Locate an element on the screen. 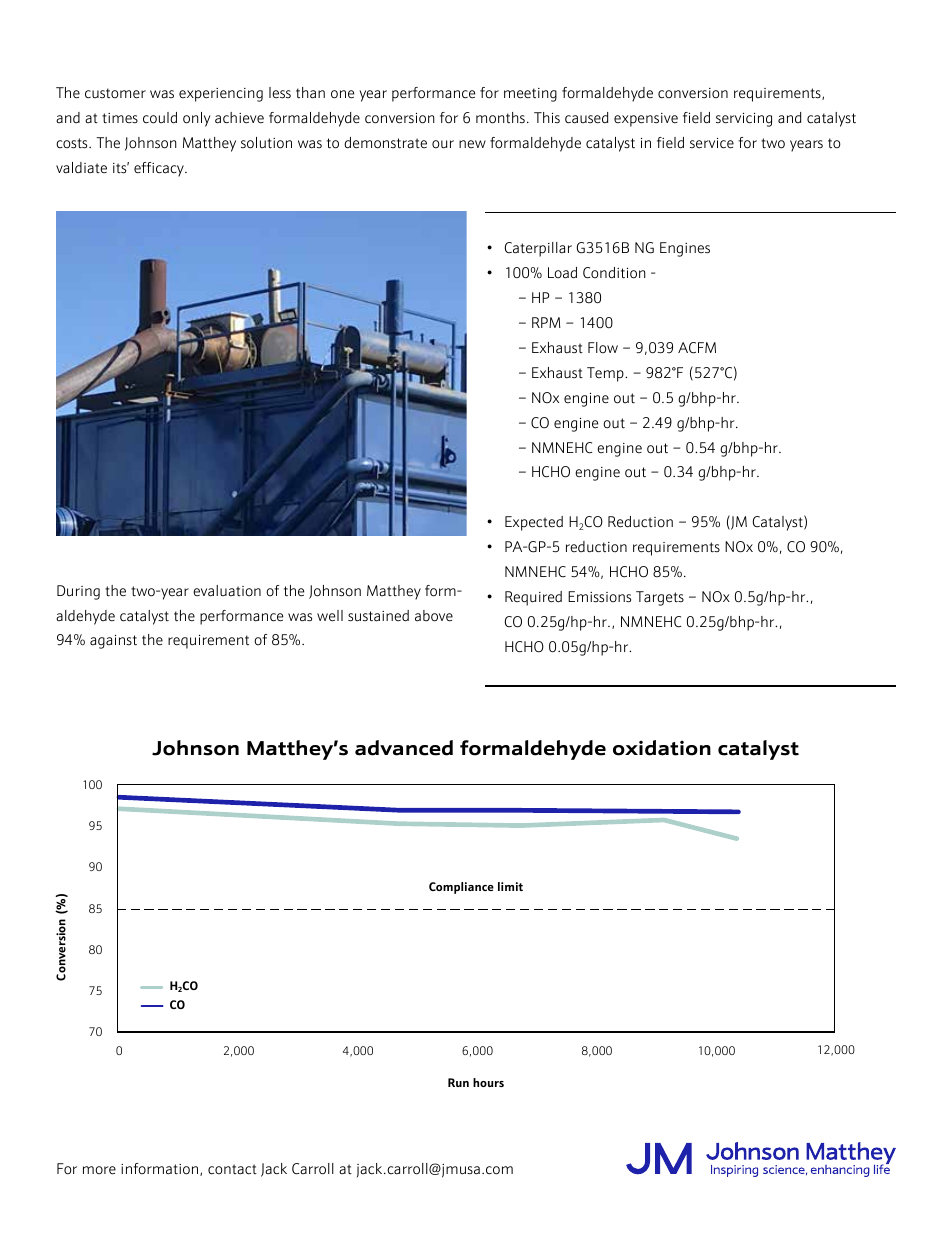 This screenshot has width=952, height=1233. Run is located at coordinates (458, 1082).
